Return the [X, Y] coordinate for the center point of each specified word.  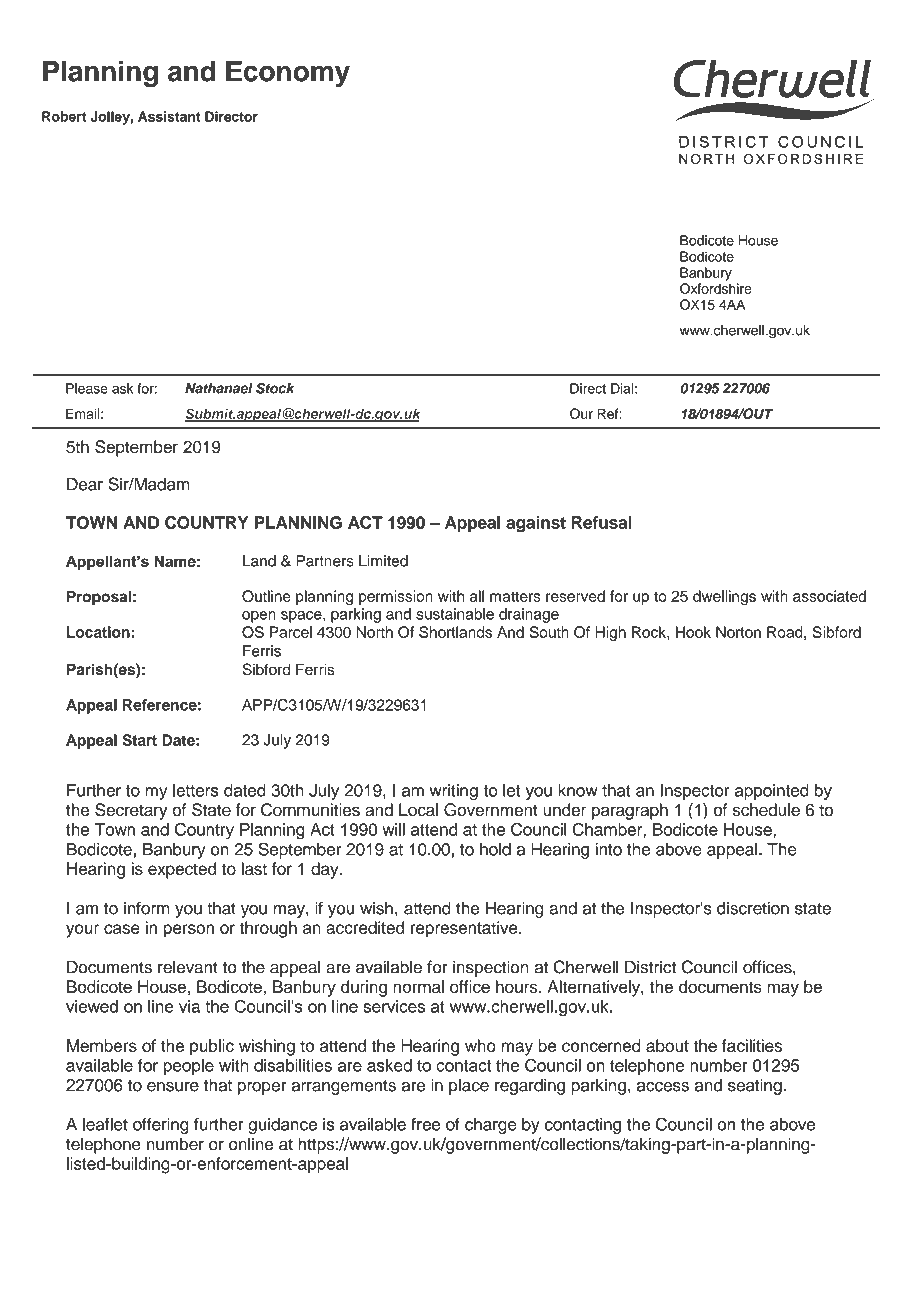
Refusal [602, 522]
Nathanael [218, 388]
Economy [288, 74]
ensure [173, 1087]
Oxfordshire [716, 288]
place [469, 1086]
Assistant [169, 116]
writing [454, 792]
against [536, 524]
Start [139, 740]
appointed [772, 792]
